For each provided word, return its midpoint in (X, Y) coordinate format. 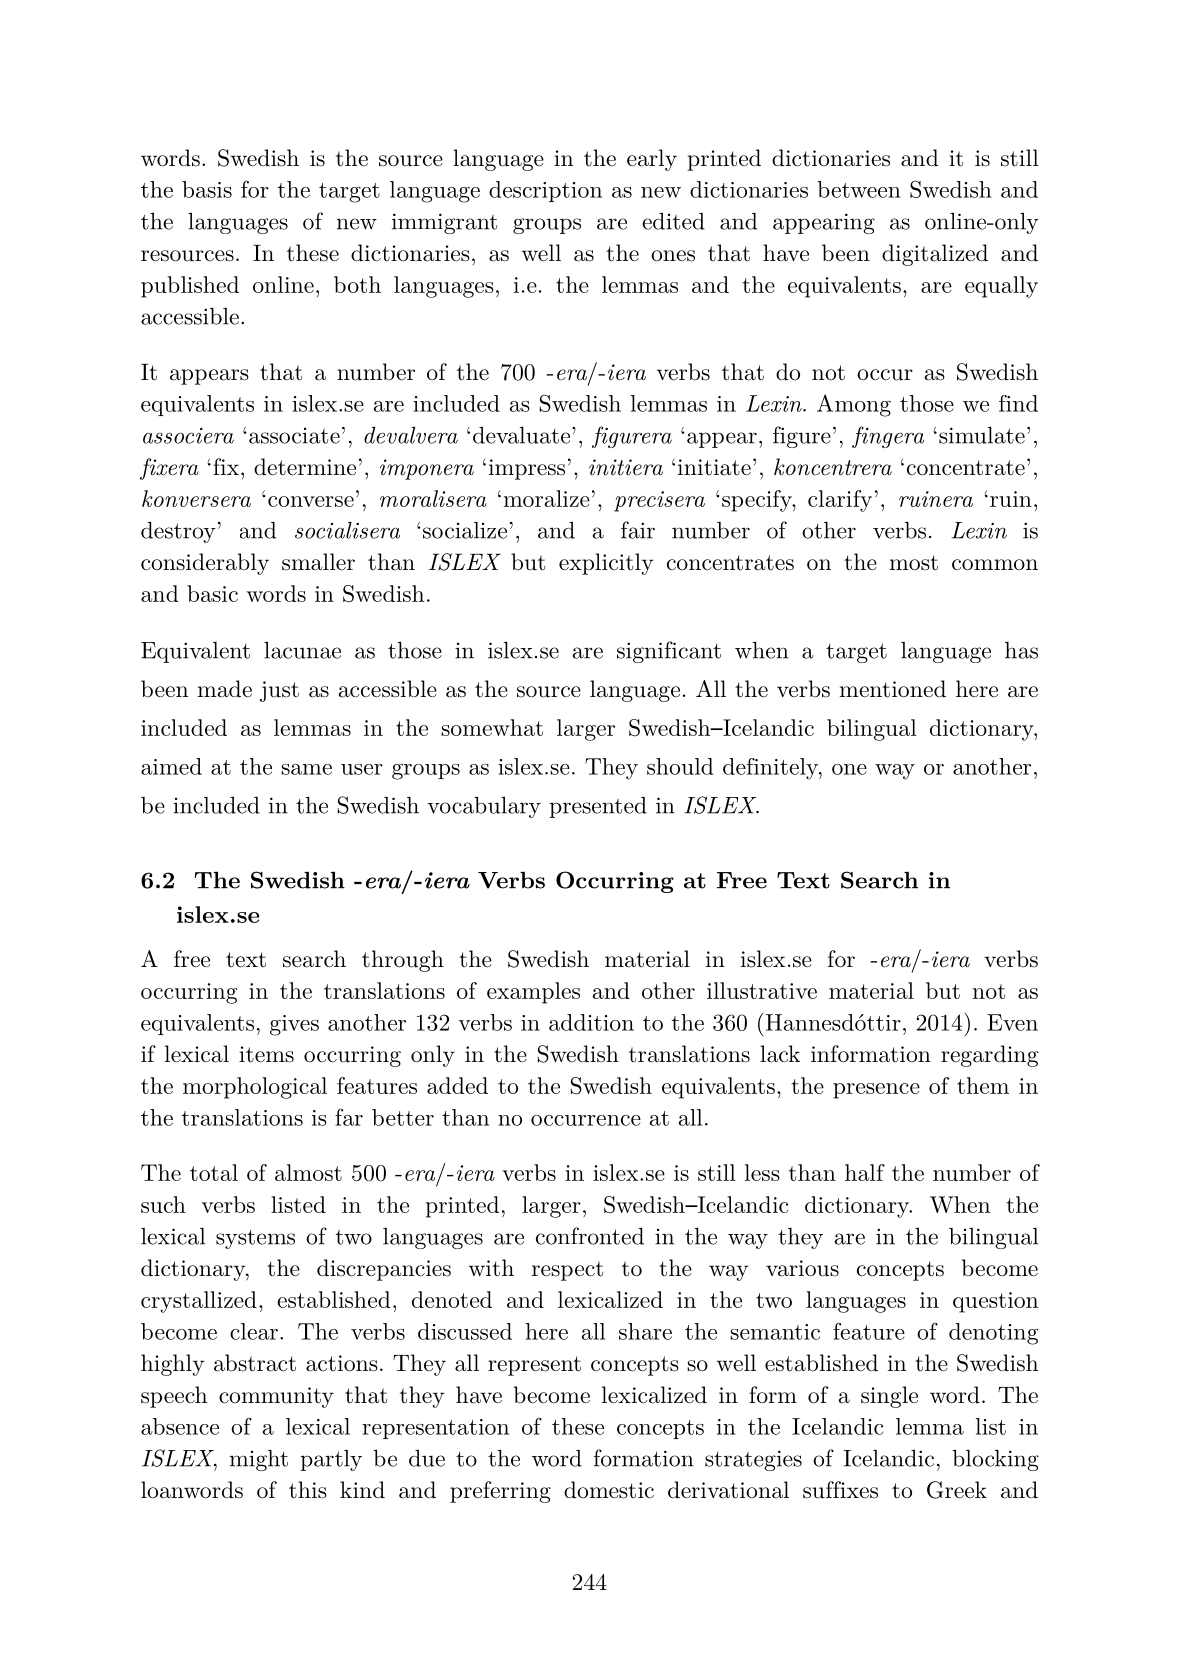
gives (294, 1025)
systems (255, 1239)
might (259, 1460)
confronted (590, 1236)
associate (294, 436)
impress (527, 469)
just (279, 691)
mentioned (893, 689)
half (865, 1172)
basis (207, 189)
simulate (982, 435)
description (545, 191)
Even (1012, 1022)
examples (533, 993)
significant (669, 652)
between (859, 189)
